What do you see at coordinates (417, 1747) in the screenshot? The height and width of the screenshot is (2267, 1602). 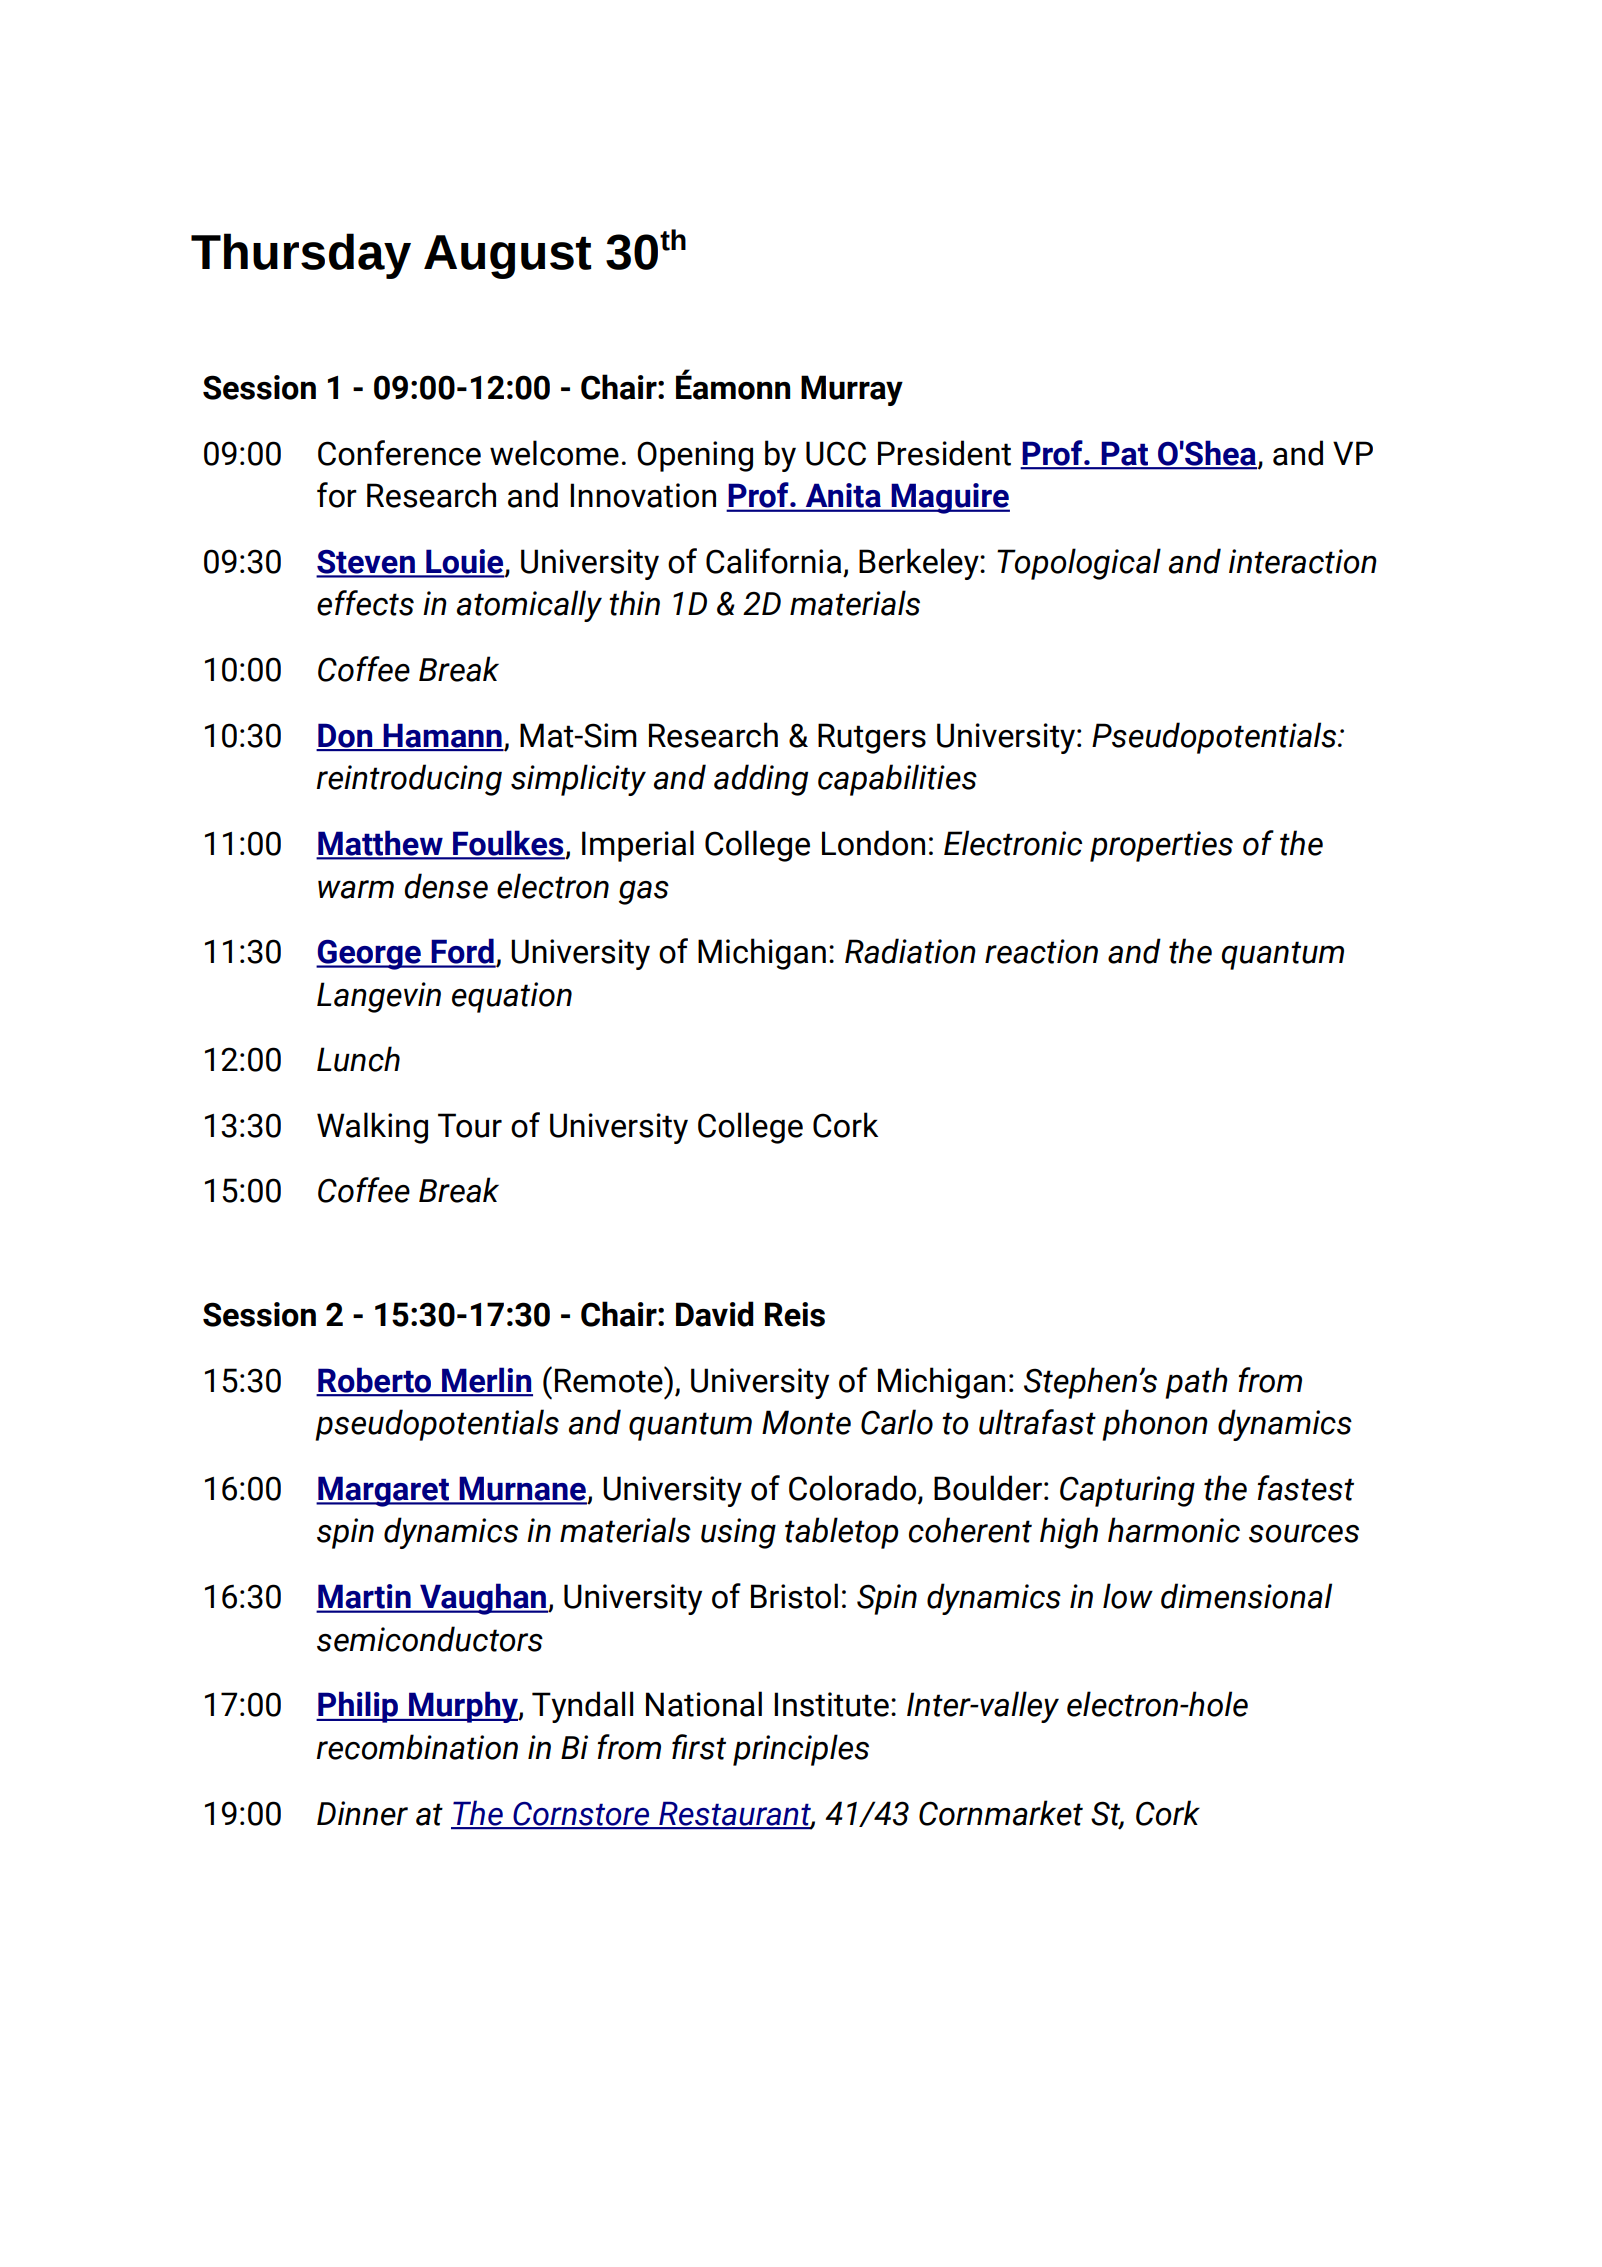 I see `recombination` at bounding box center [417, 1747].
